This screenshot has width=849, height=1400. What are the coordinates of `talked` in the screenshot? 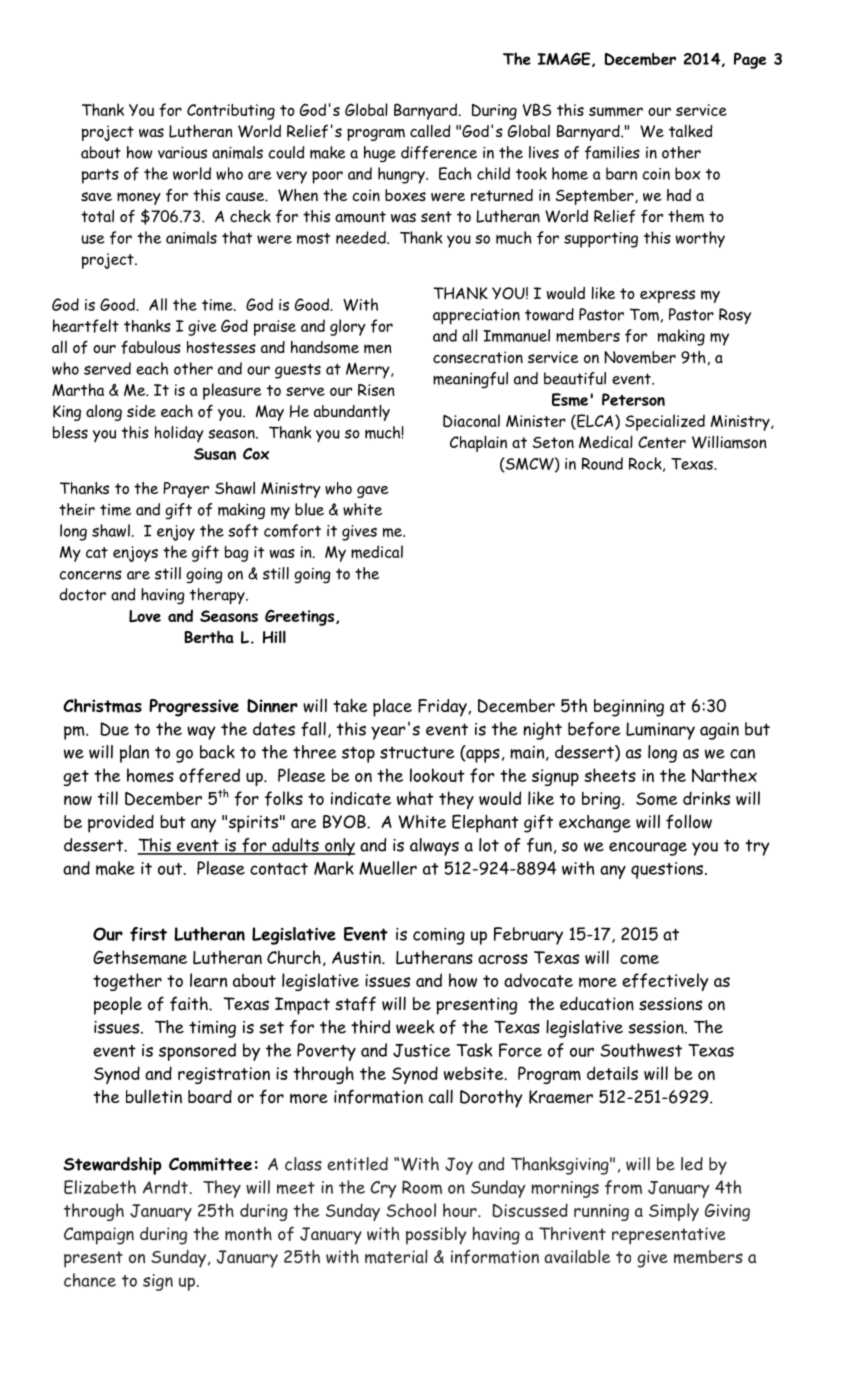 It's located at (690, 131).
